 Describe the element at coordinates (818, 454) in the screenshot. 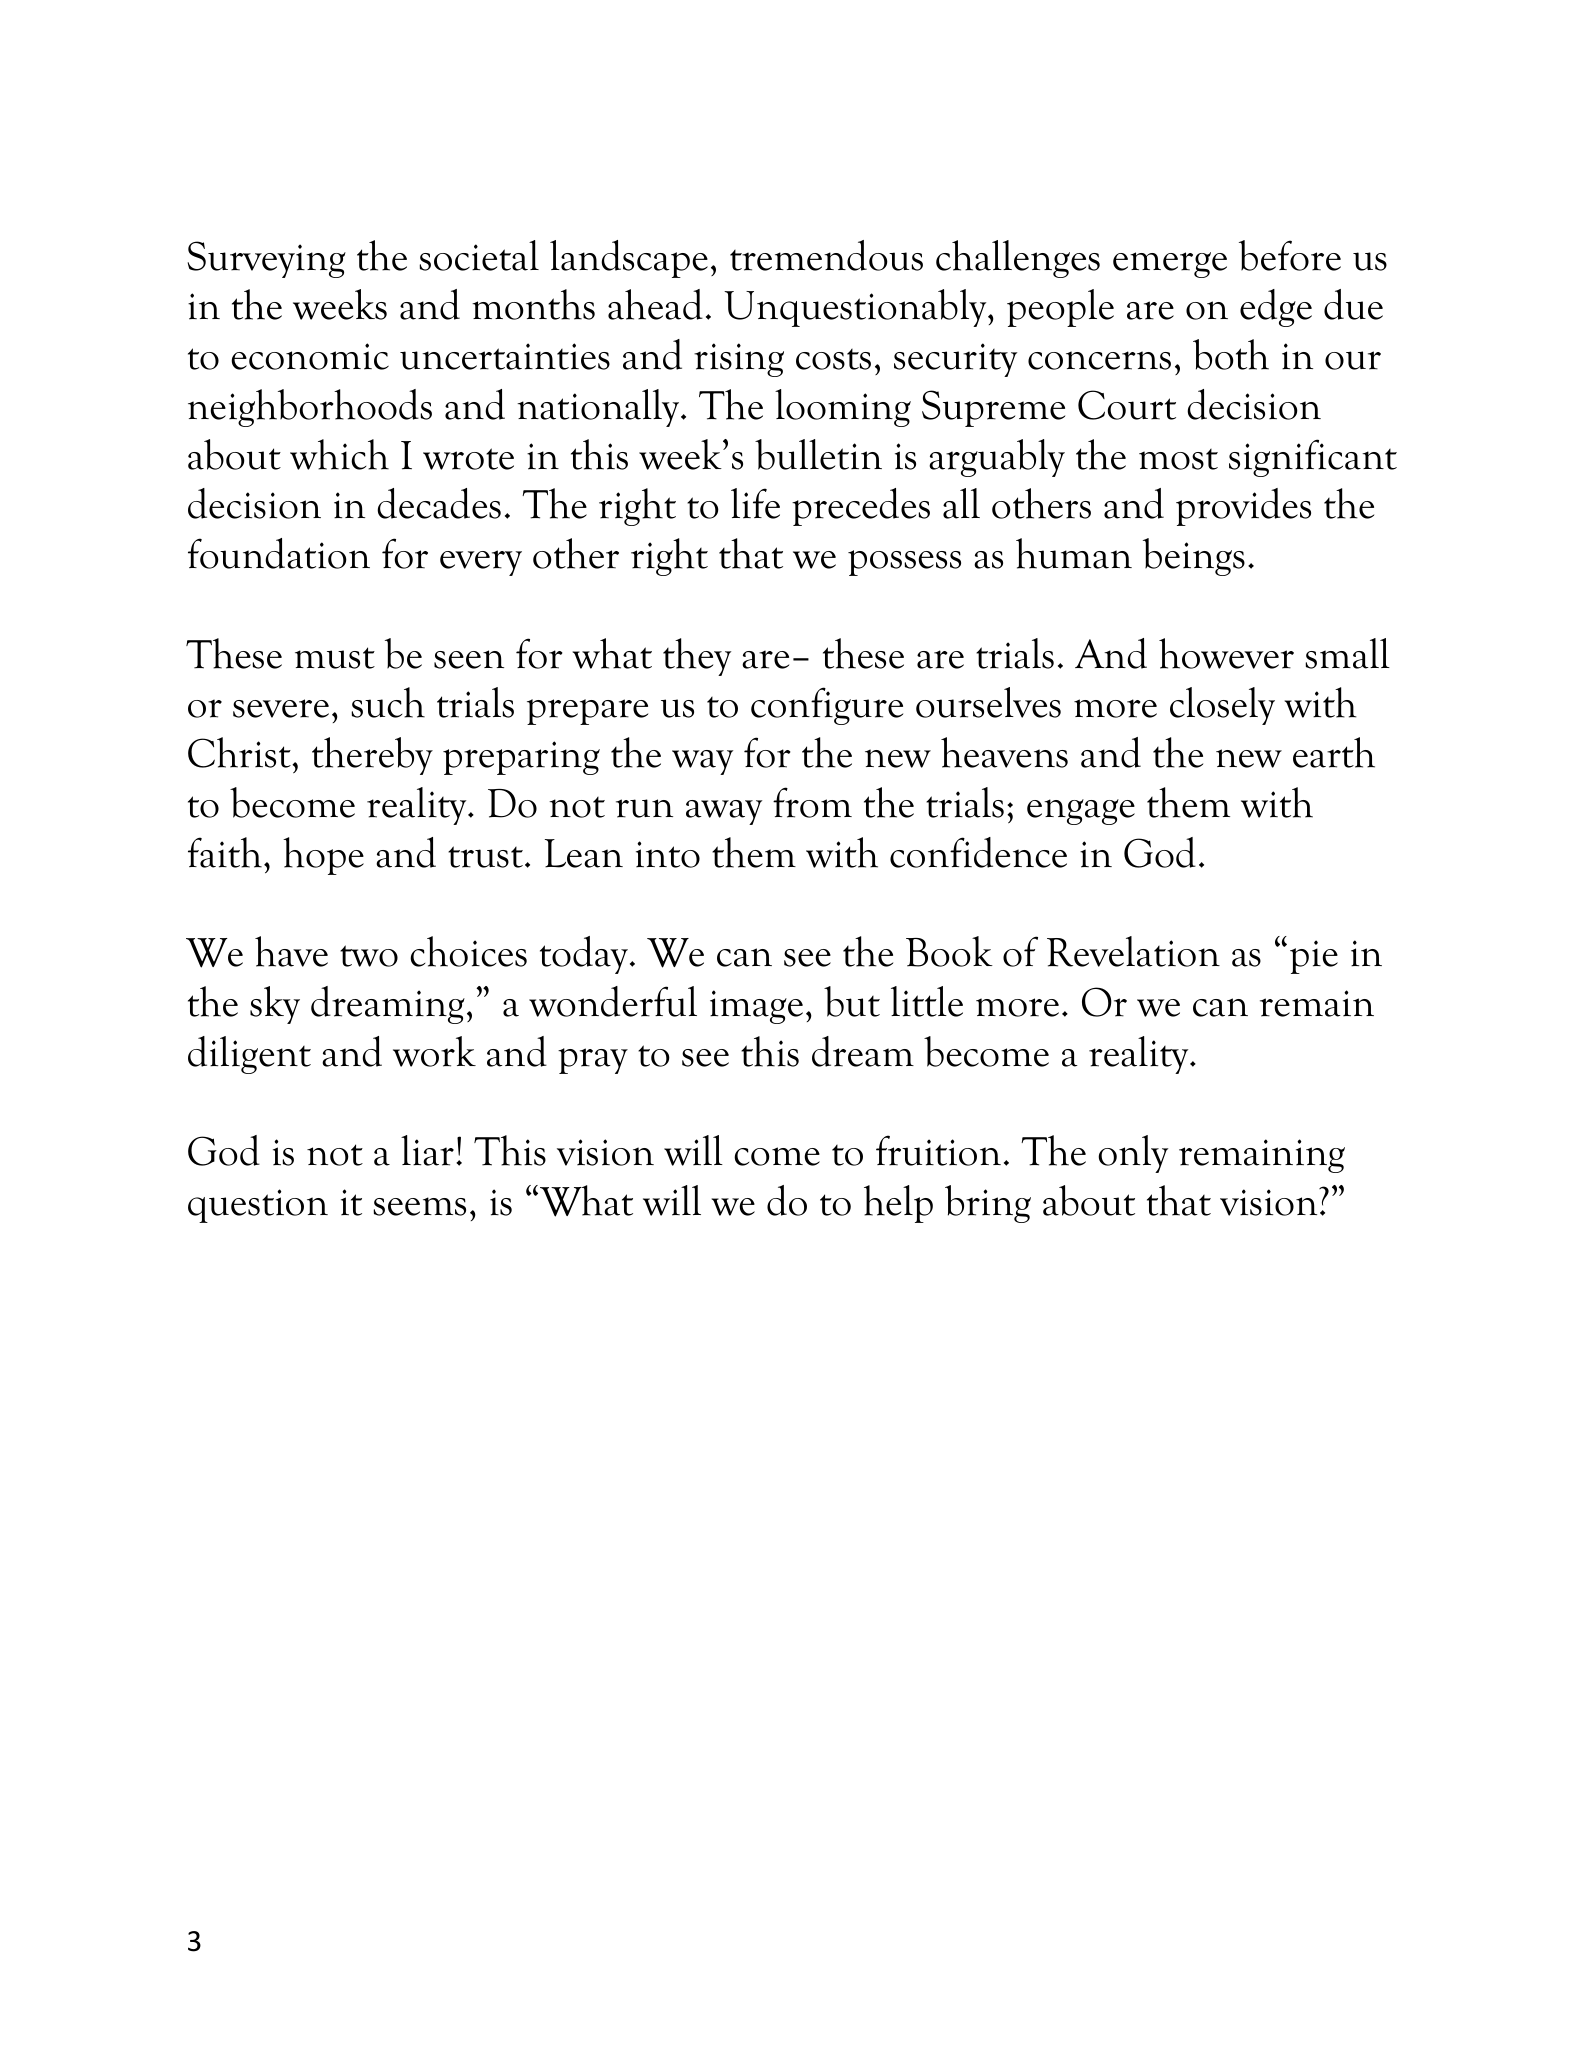

I see `bulletin` at that location.
